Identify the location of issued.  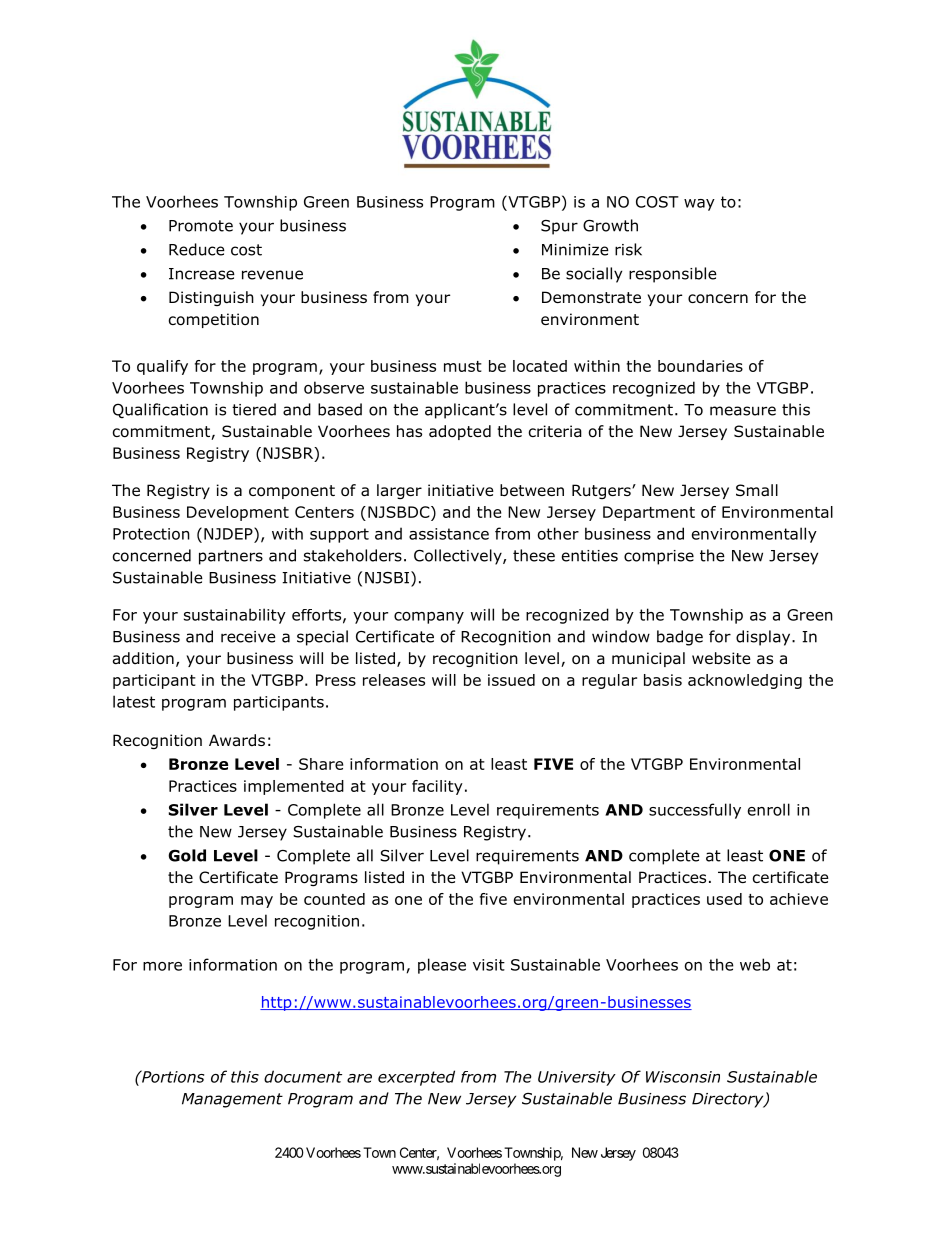
(511, 680).
